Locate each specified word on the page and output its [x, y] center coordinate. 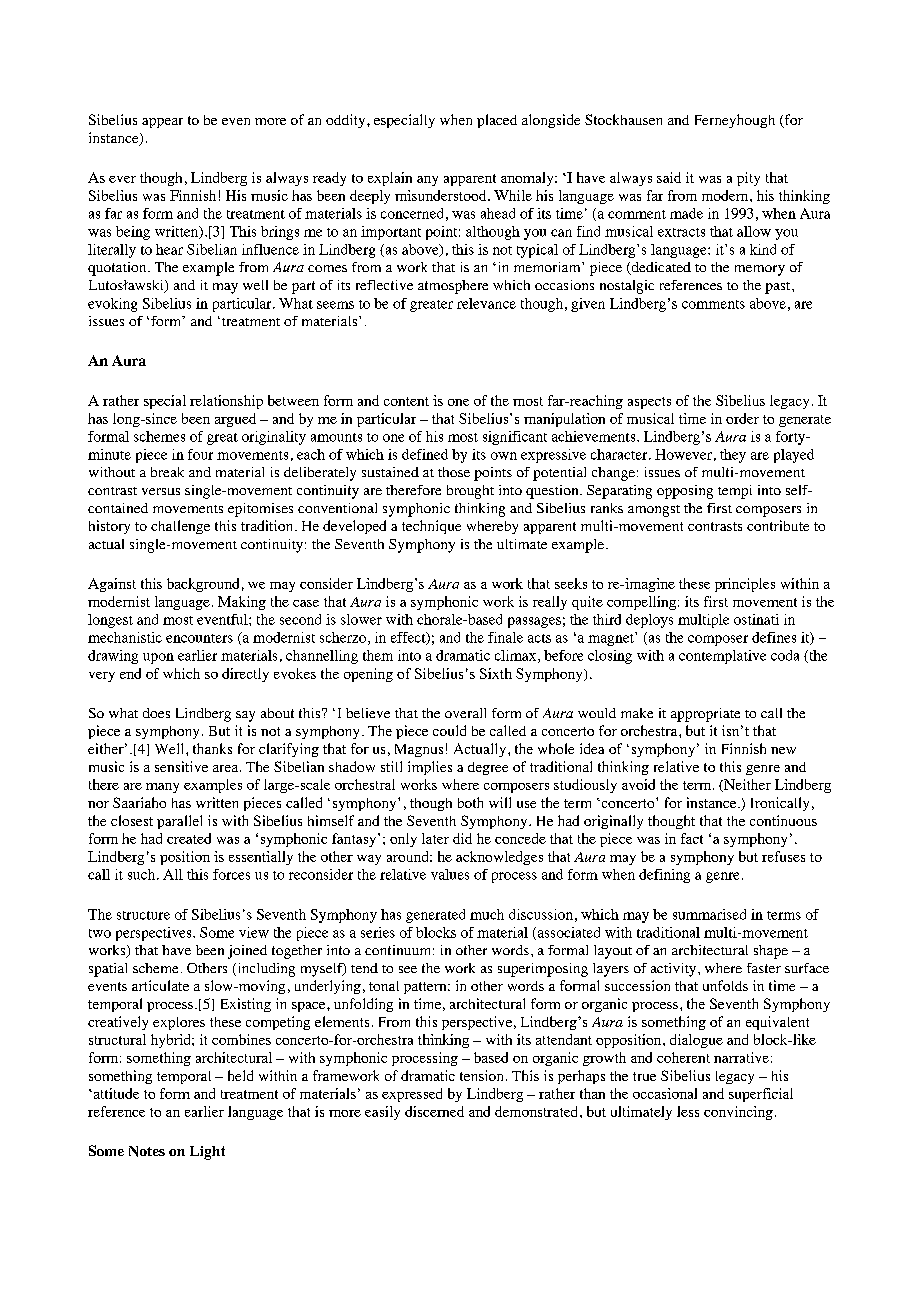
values [450, 874]
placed [497, 121]
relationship [226, 402]
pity [748, 179]
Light [207, 1153]
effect [409, 638]
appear [162, 123]
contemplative [722, 657]
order [742, 418]
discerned [434, 1111]
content [406, 401]
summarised [709, 914]
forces [231, 874]
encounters [199, 638]
